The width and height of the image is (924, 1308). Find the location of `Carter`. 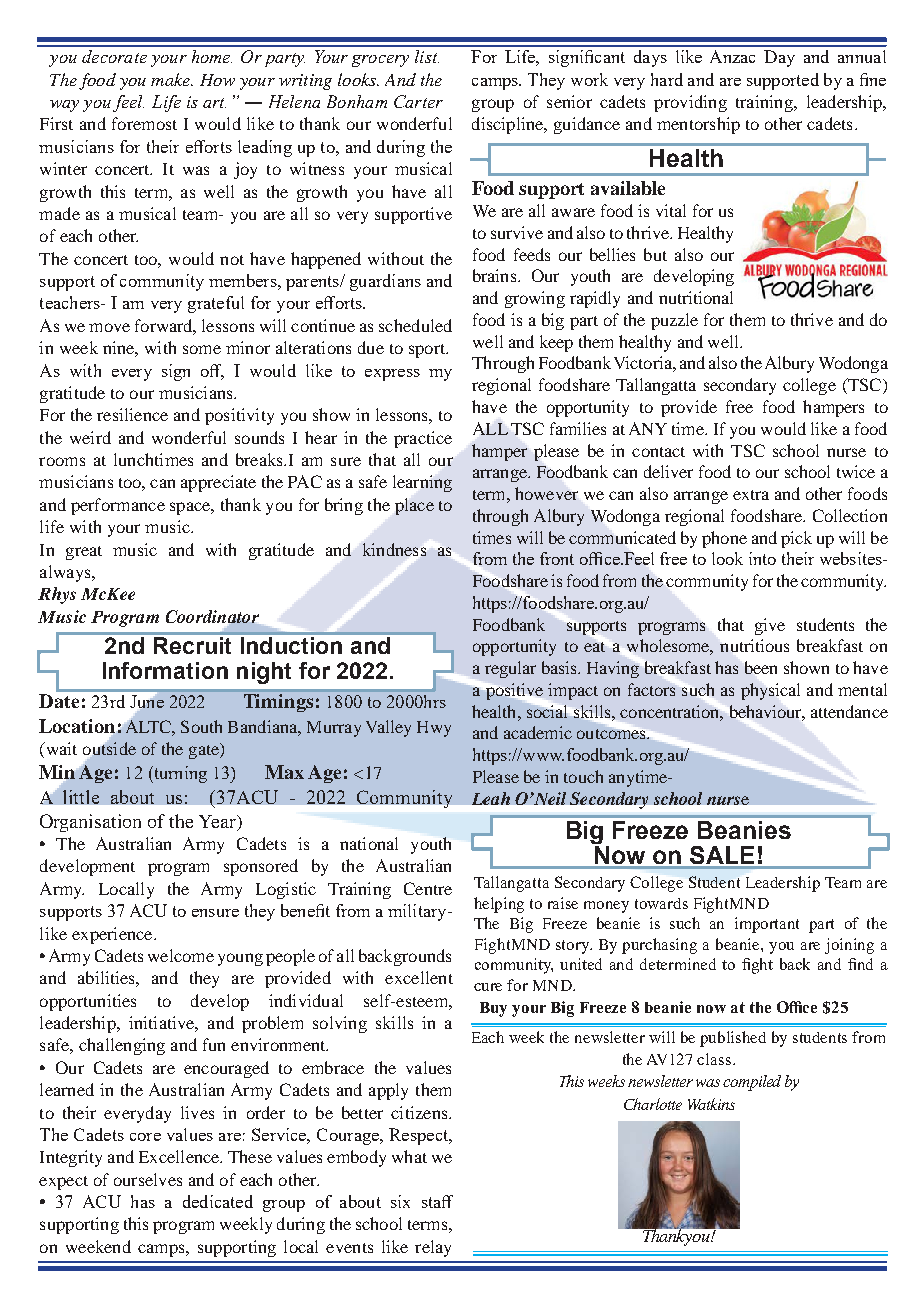

Carter is located at coordinates (418, 101).
